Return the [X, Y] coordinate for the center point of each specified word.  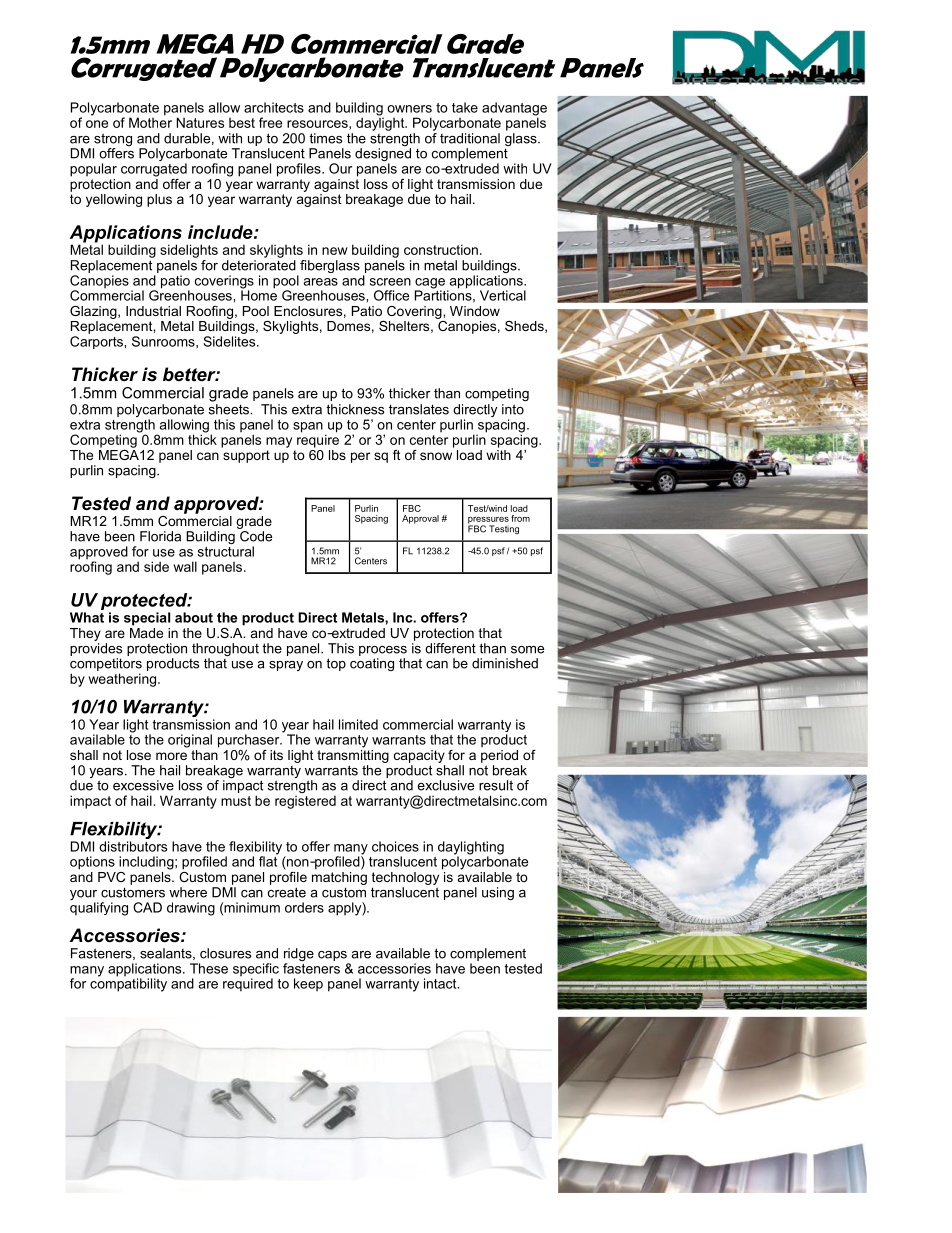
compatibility [128, 984]
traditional [470, 138]
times [325, 138]
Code [255, 535]
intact [441, 983]
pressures [488, 521]
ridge [299, 956]
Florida [160, 536]
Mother [150, 121]
